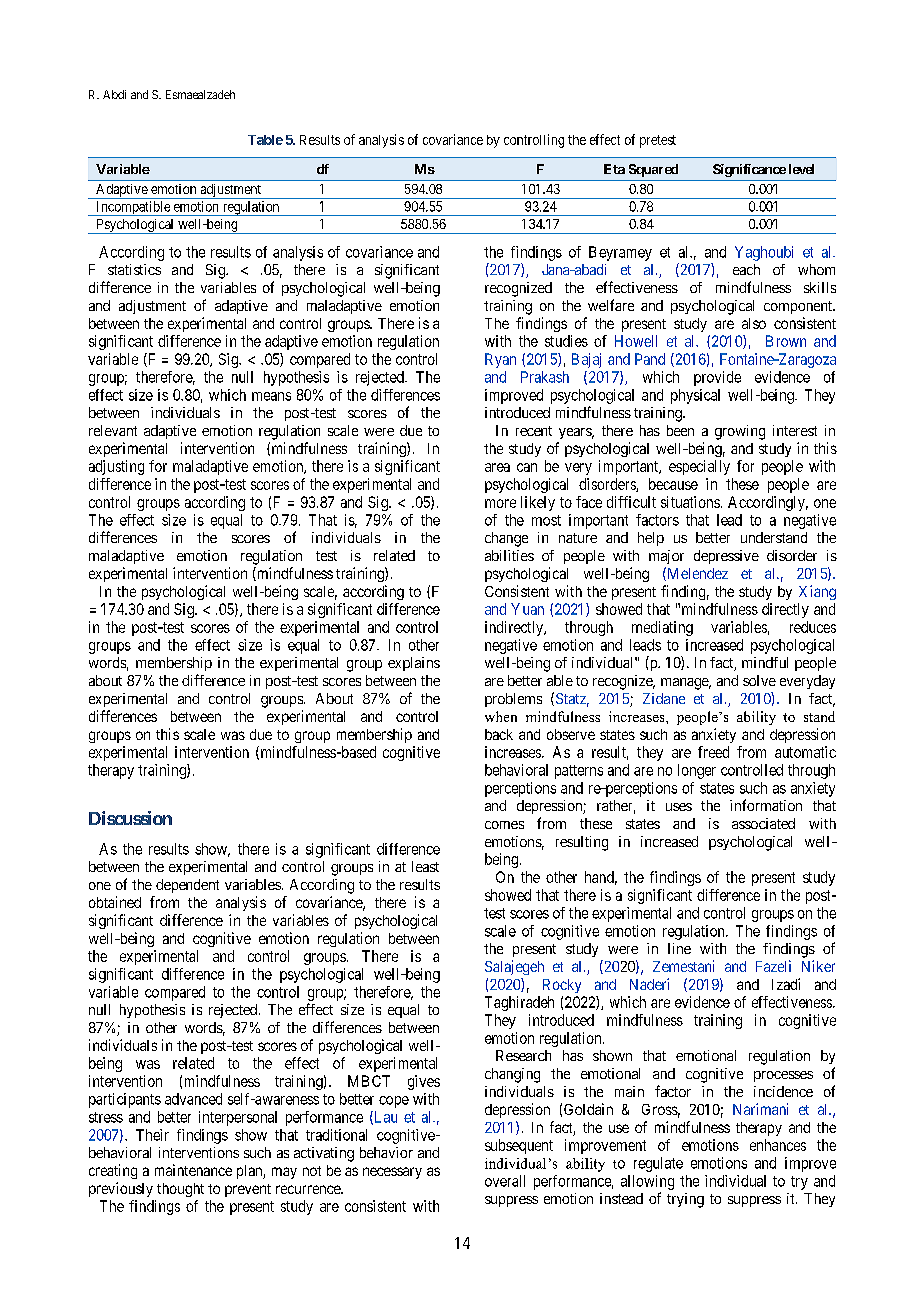 The image size is (924, 1308). What do you see at coordinates (500, 360) in the document?
I see `Ryan` at bounding box center [500, 360].
